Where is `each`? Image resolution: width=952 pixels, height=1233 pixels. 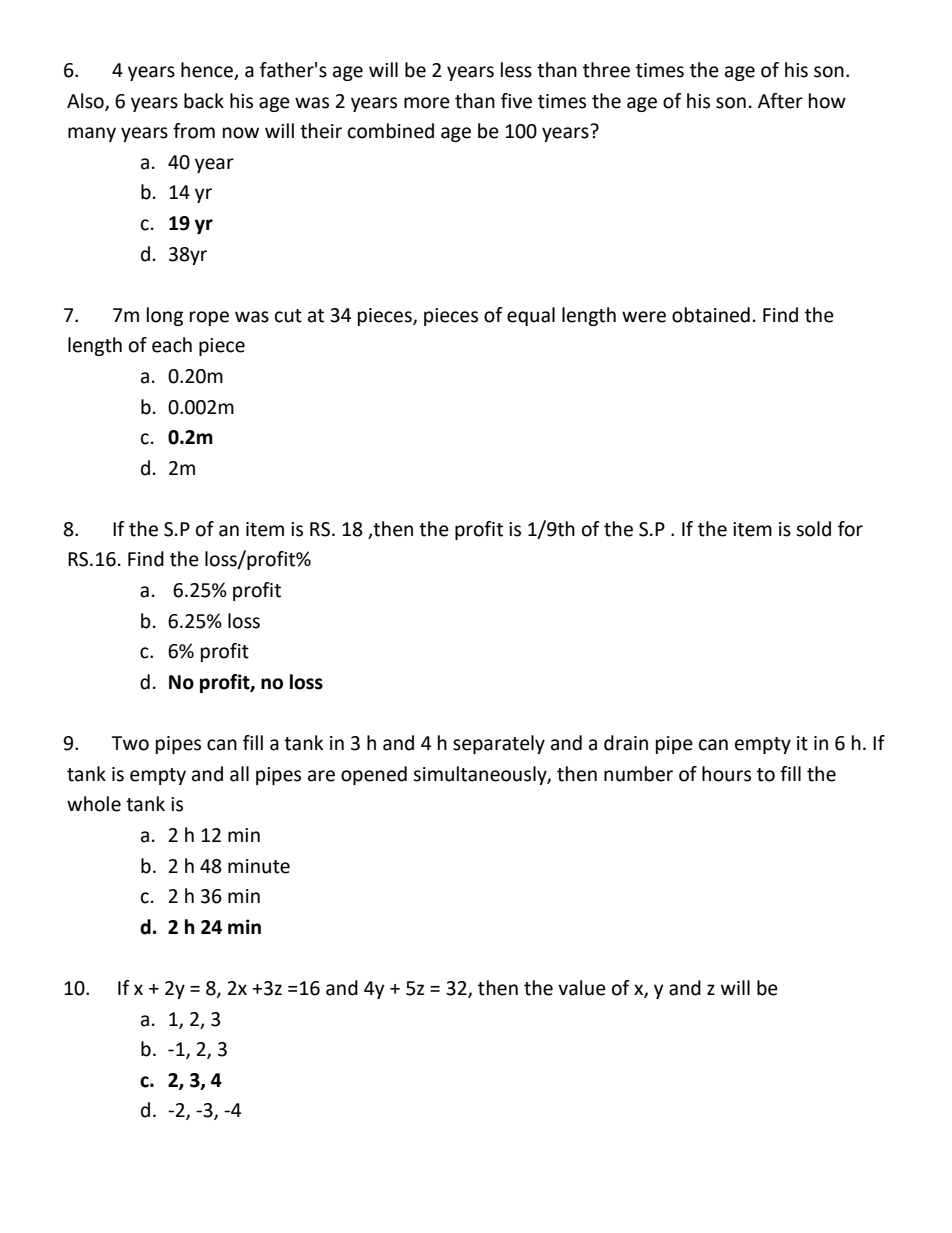
each is located at coordinates (172, 345).
